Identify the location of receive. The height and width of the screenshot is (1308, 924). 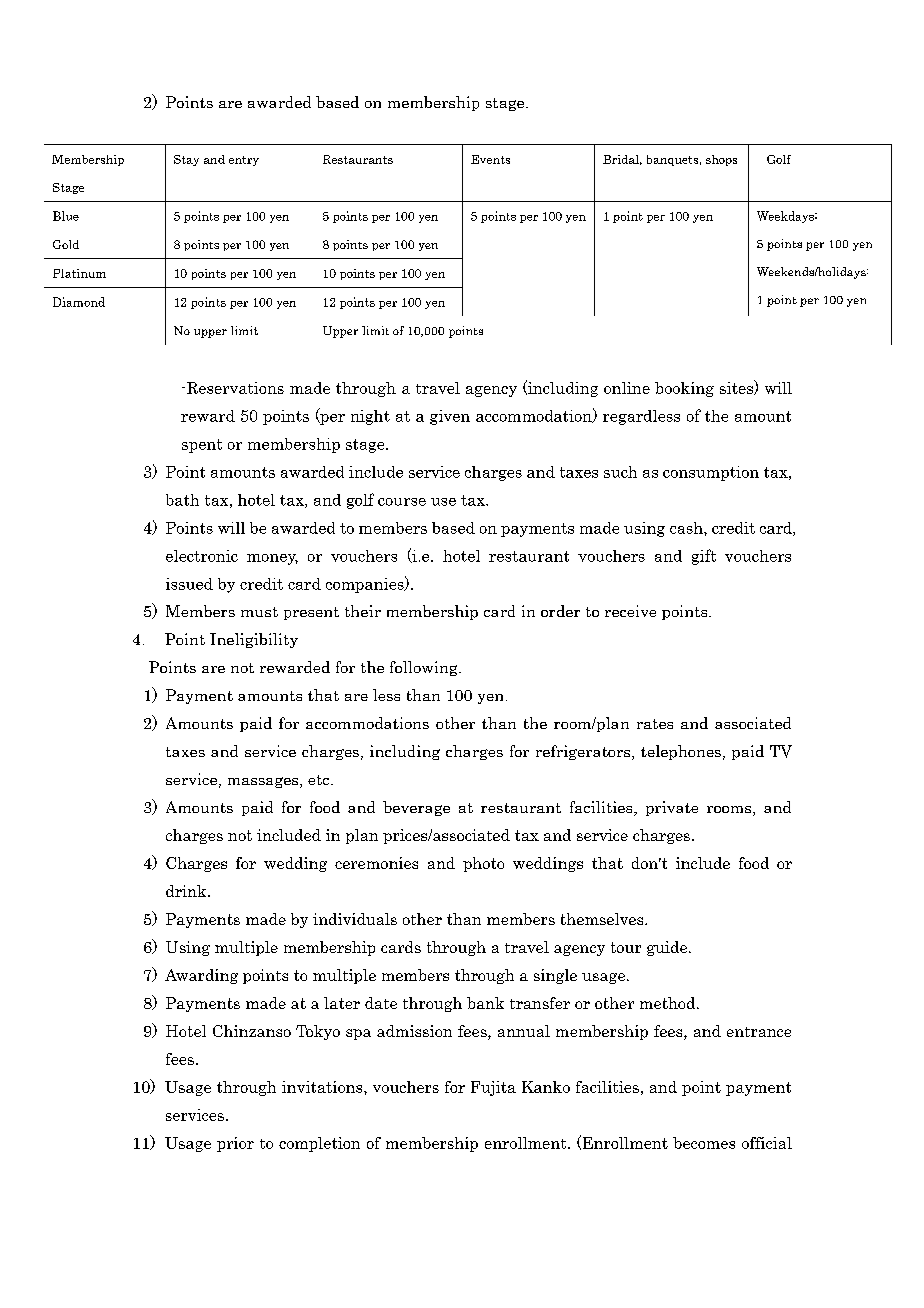
(630, 611).
